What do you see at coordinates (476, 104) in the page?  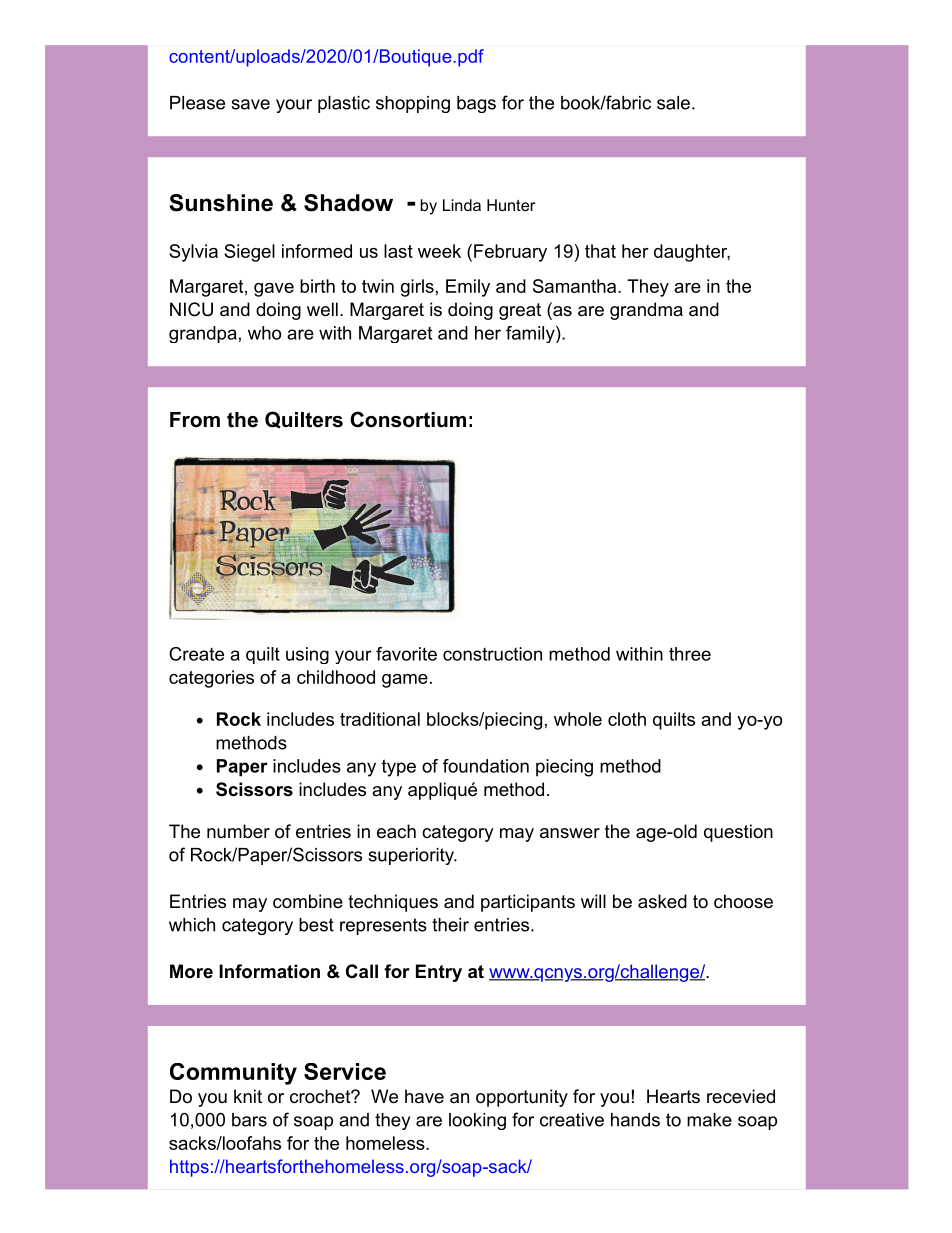 I see `bags` at bounding box center [476, 104].
